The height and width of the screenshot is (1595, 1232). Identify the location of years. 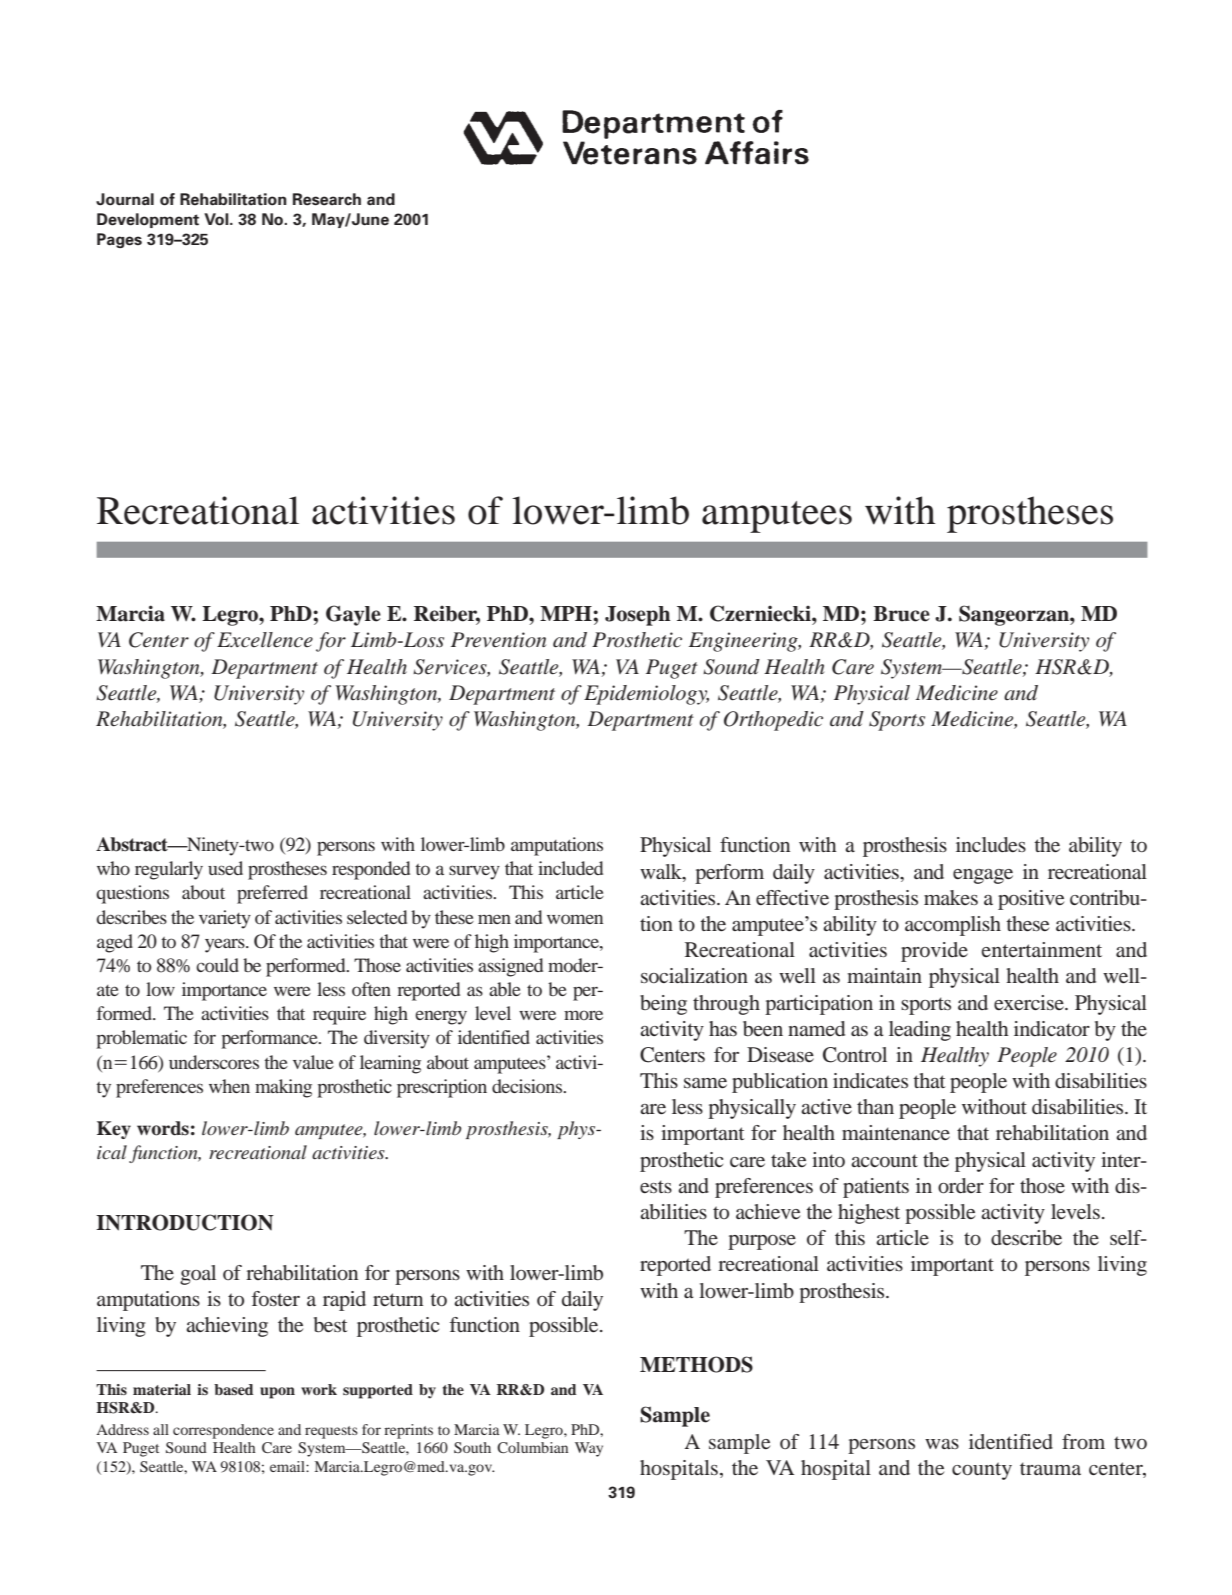
(226, 945).
